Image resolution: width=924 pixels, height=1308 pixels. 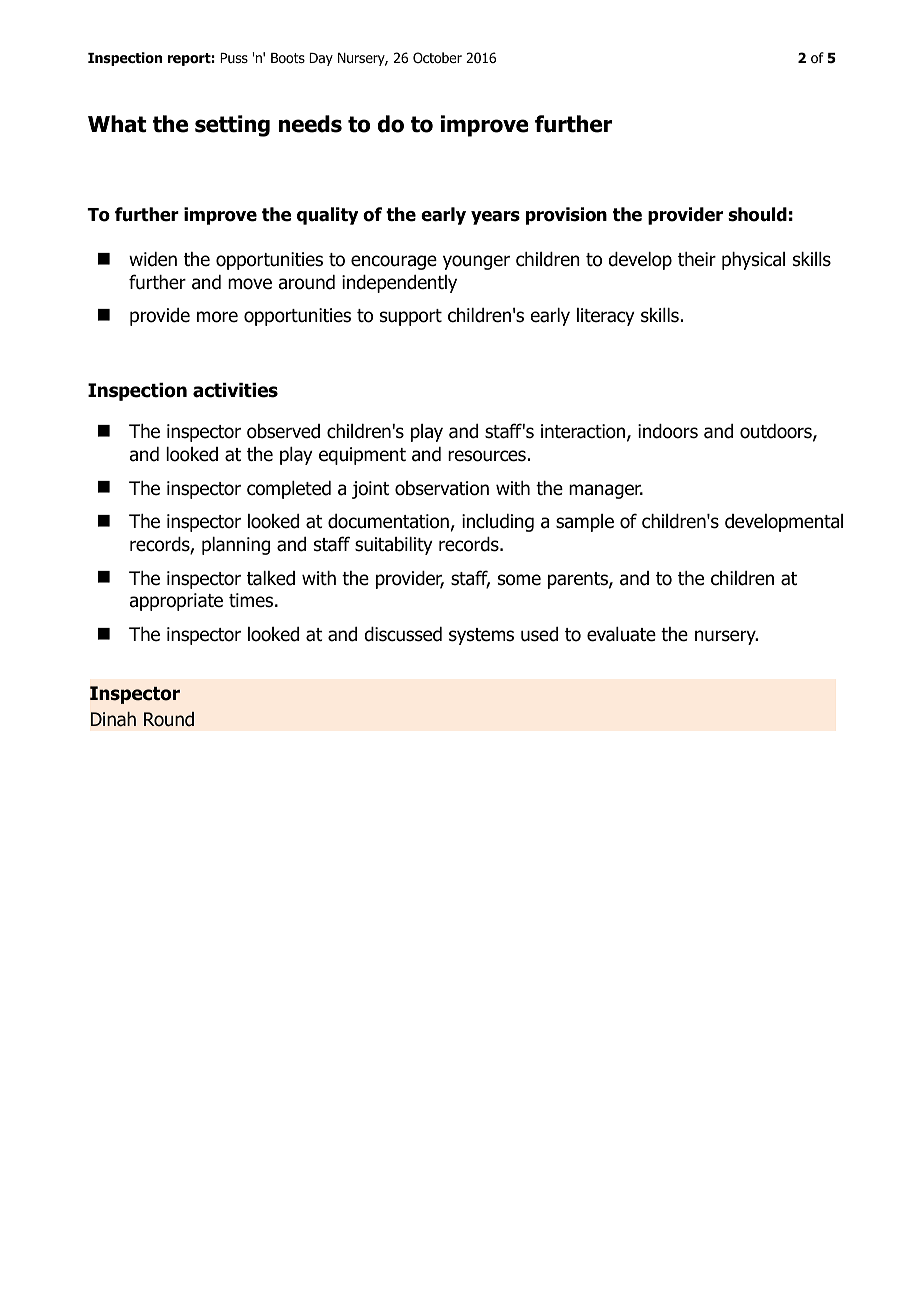 I want to click on appropriate, so click(x=176, y=602).
